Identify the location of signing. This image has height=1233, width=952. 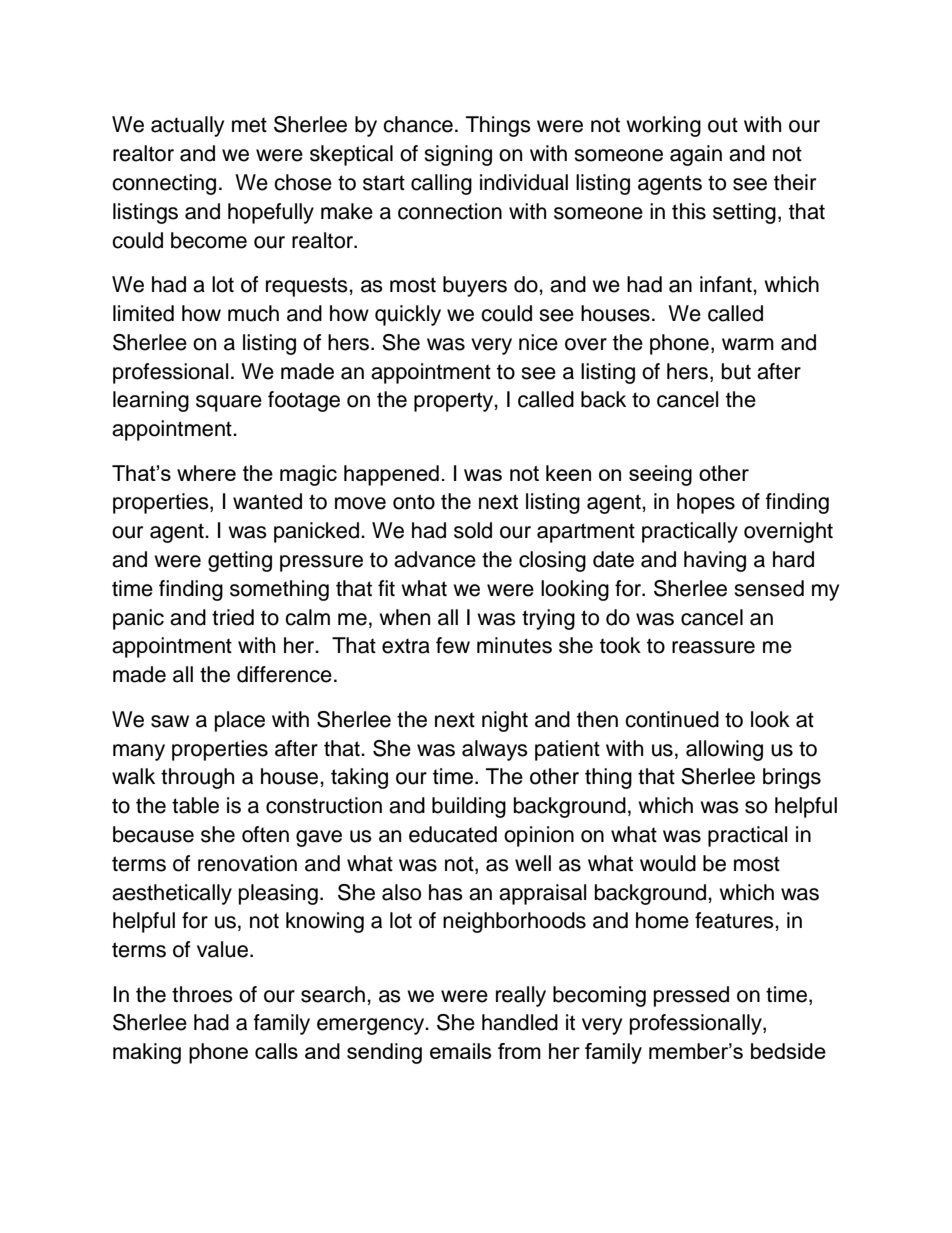
(458, 155).
